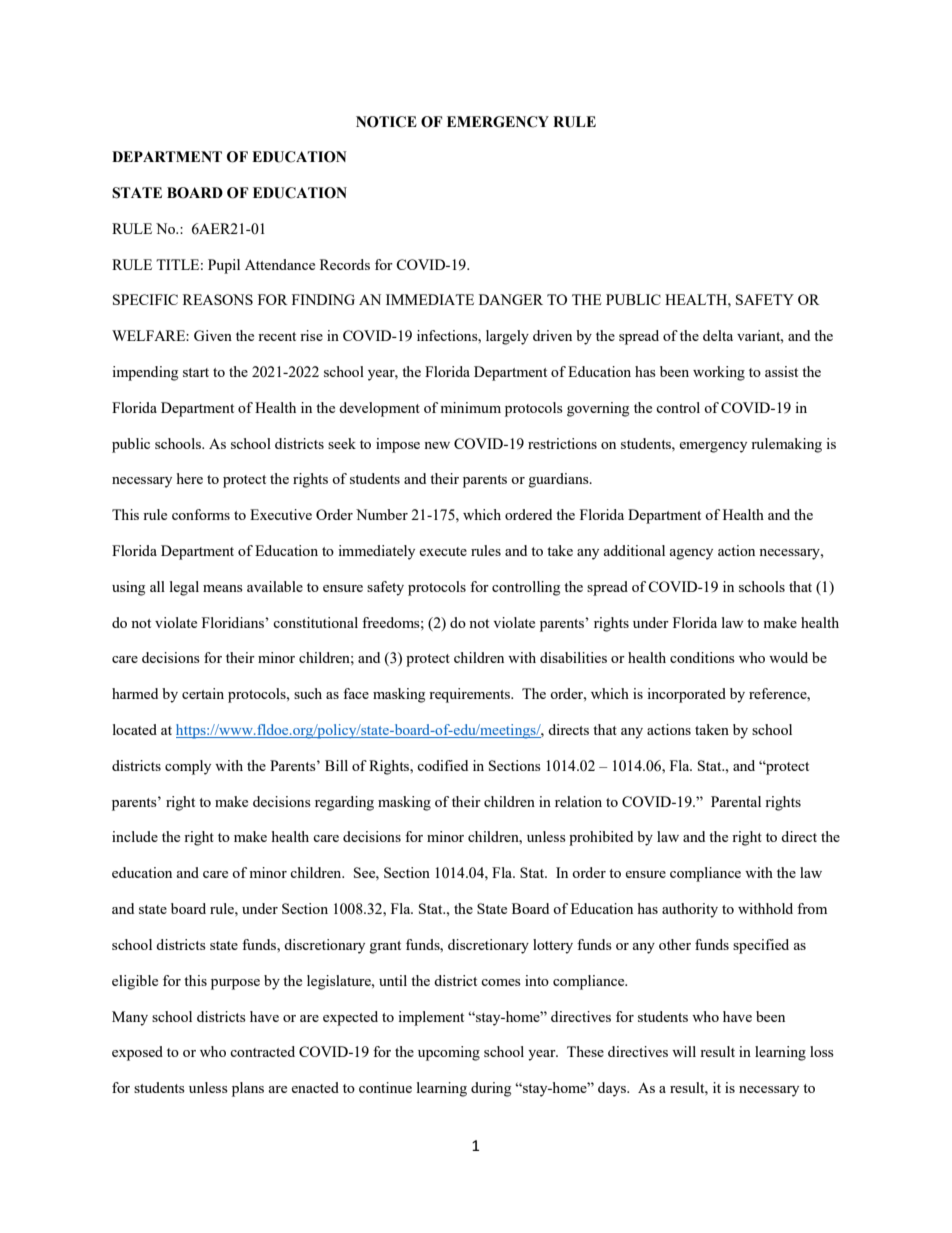  What do you see at coordinates (190, 478) in the screenshot?
I see `here` at bounding box center [190, 478].
